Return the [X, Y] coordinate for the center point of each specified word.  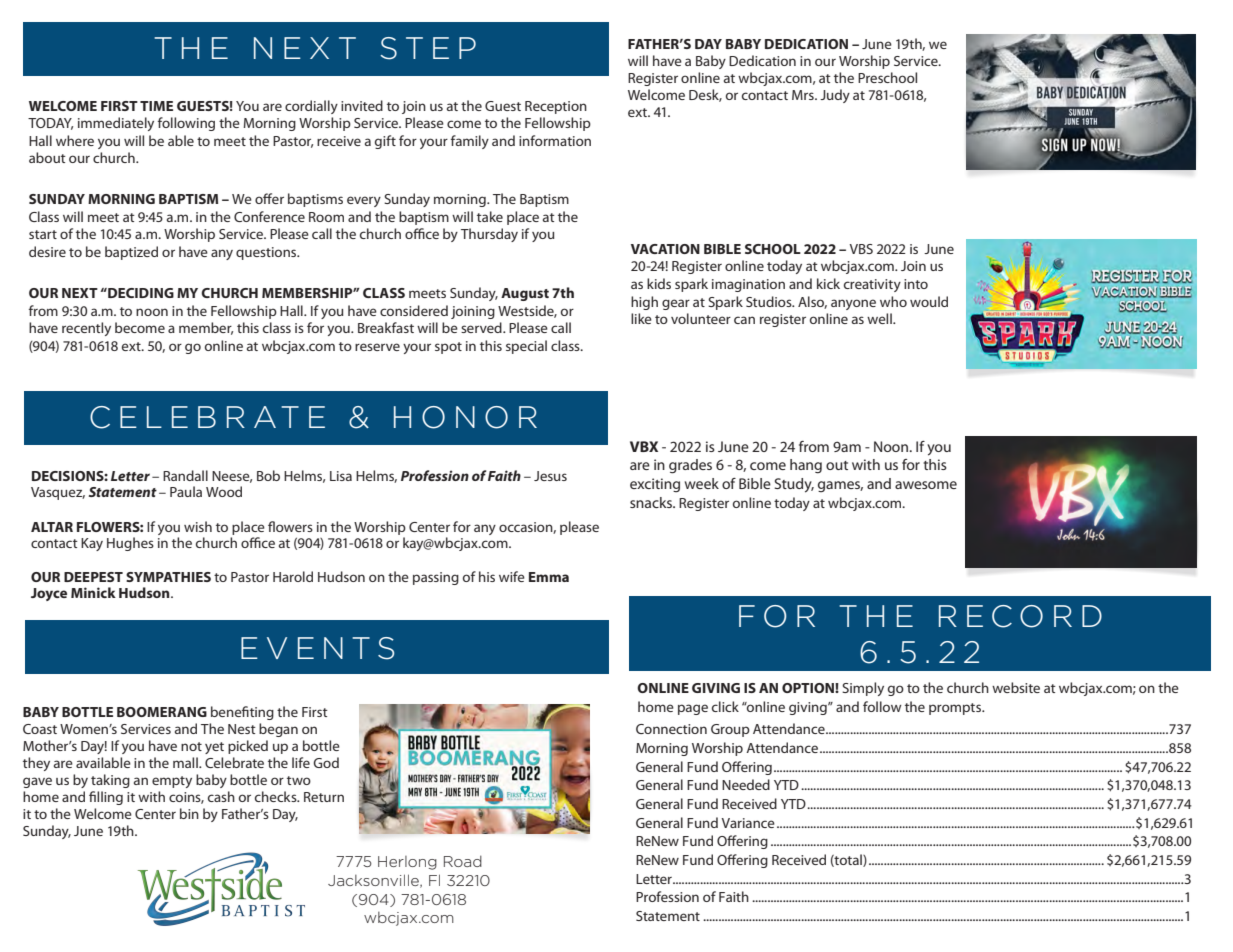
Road [463, 861]
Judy [835, 96]
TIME [156, 106]
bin [189, 813]
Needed [746, 784]
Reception [556, 107]
